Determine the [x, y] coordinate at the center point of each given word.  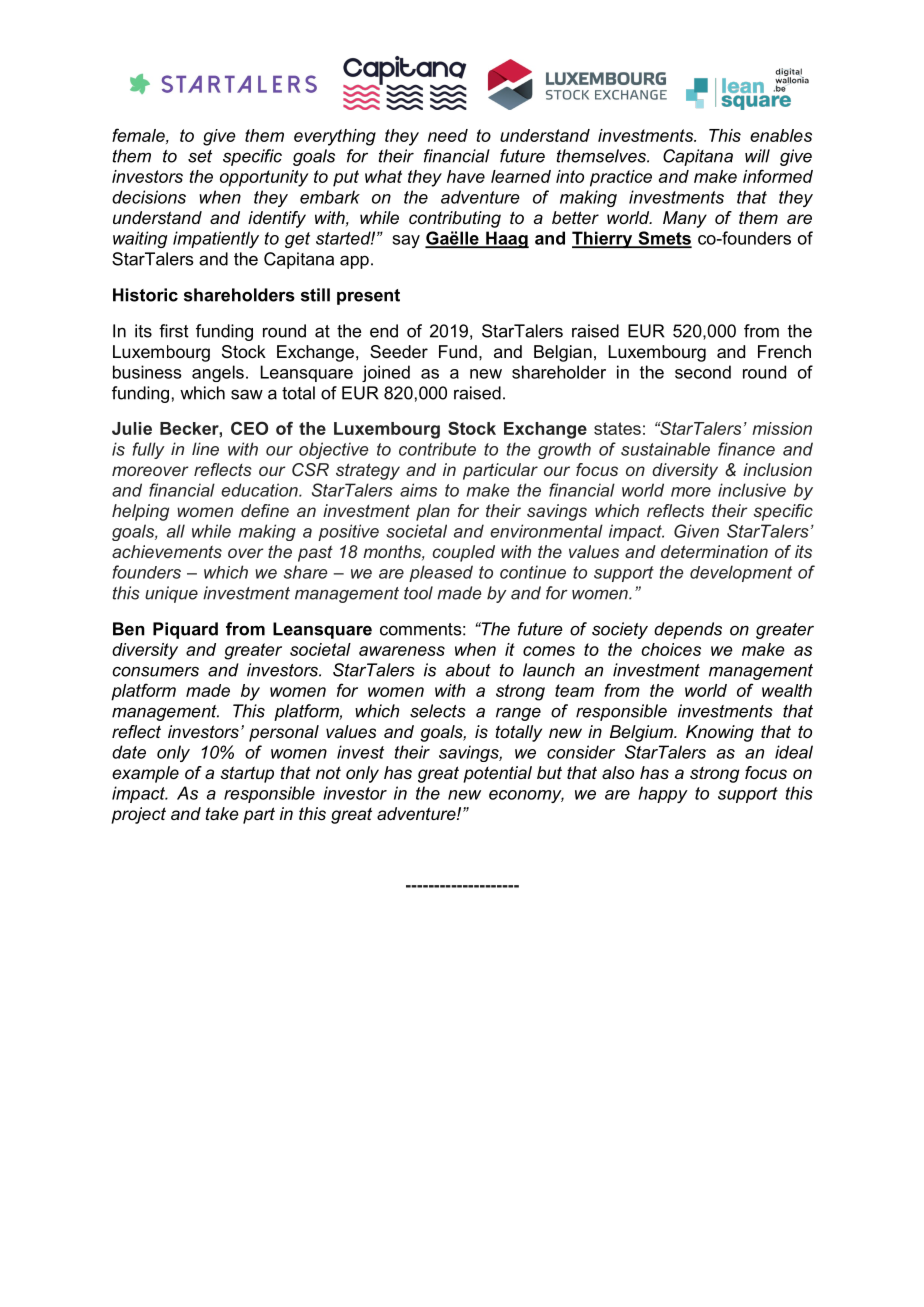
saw [247, 394]
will [757, 156]
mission [782, 428]
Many [685, 219]
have [466, 176]
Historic [145, 295]
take [222, 813]
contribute [437, 449]
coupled [463, 553]
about [468, 670]
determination [714, 551]
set [200, 156]
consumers [155, 671]
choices [671, 649]
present [368, 297]
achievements [167, 551]
